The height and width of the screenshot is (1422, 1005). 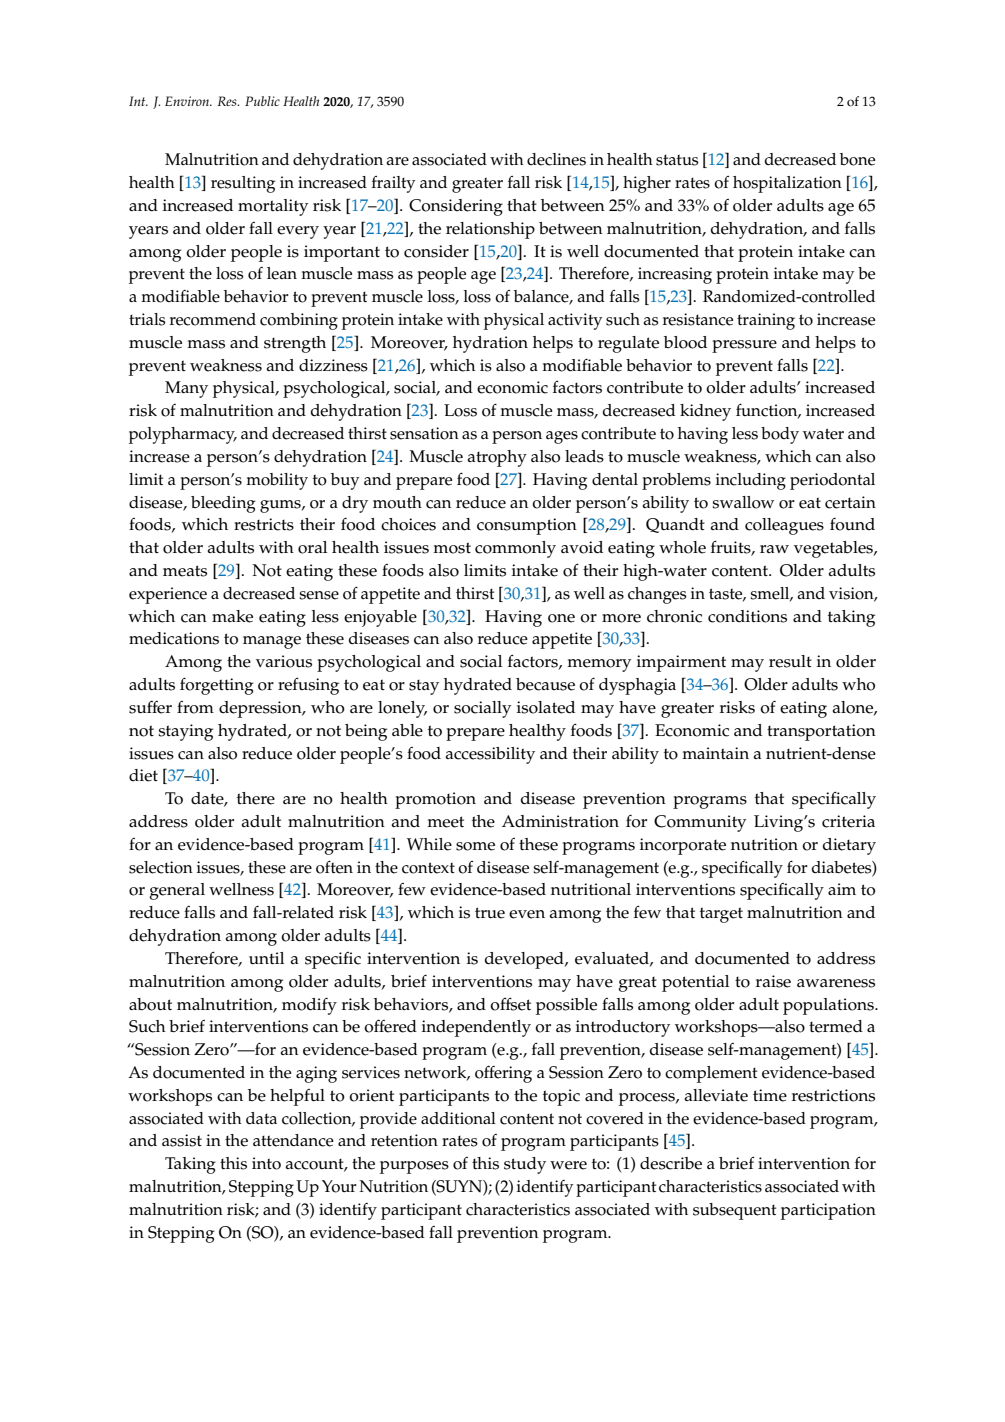 I want to click on study, so click(x=525, y=1165).
